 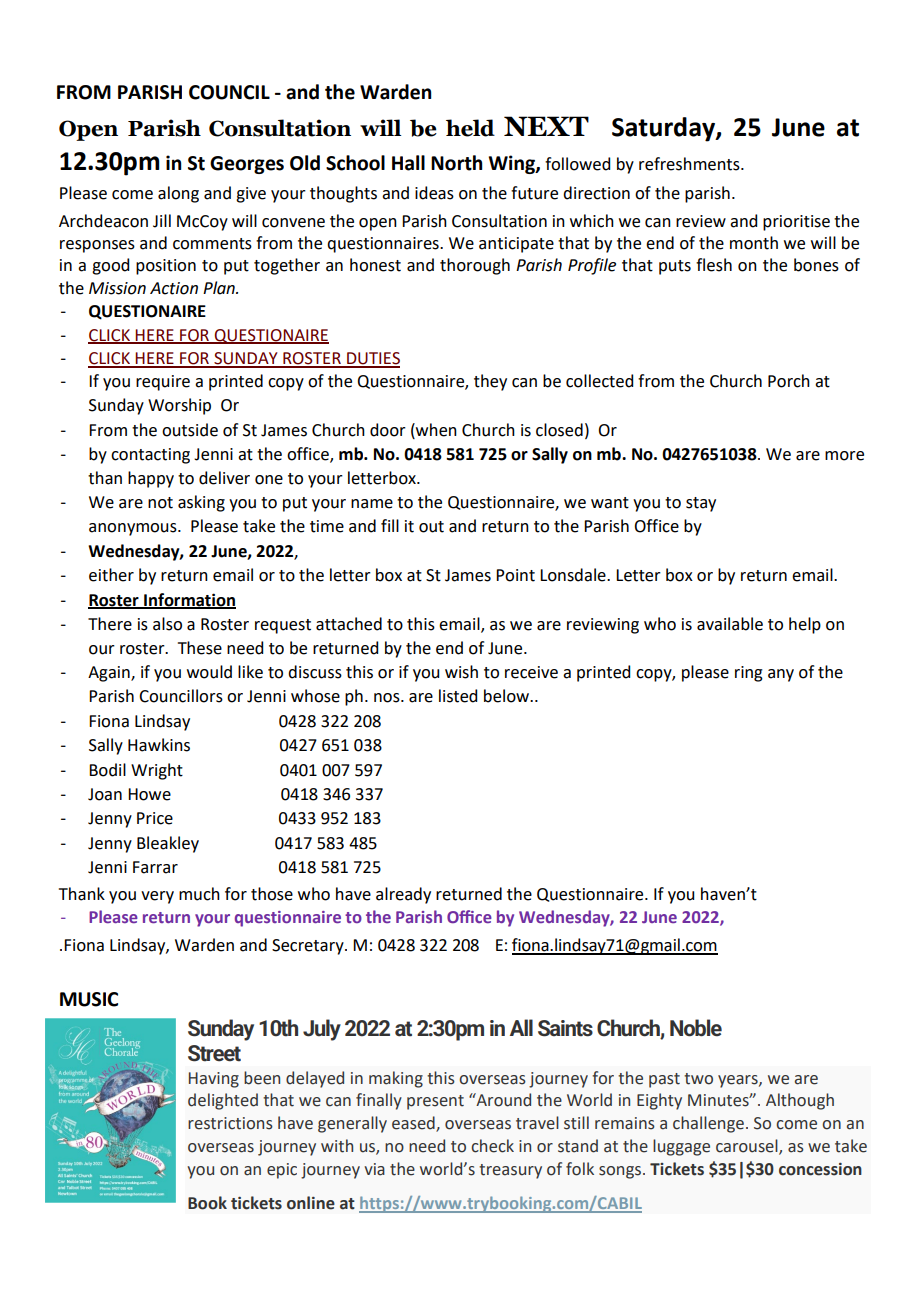 What do you see at coordinates (690, 164) in the image?
I see `refreshments` at bounding box center [690, 164].
